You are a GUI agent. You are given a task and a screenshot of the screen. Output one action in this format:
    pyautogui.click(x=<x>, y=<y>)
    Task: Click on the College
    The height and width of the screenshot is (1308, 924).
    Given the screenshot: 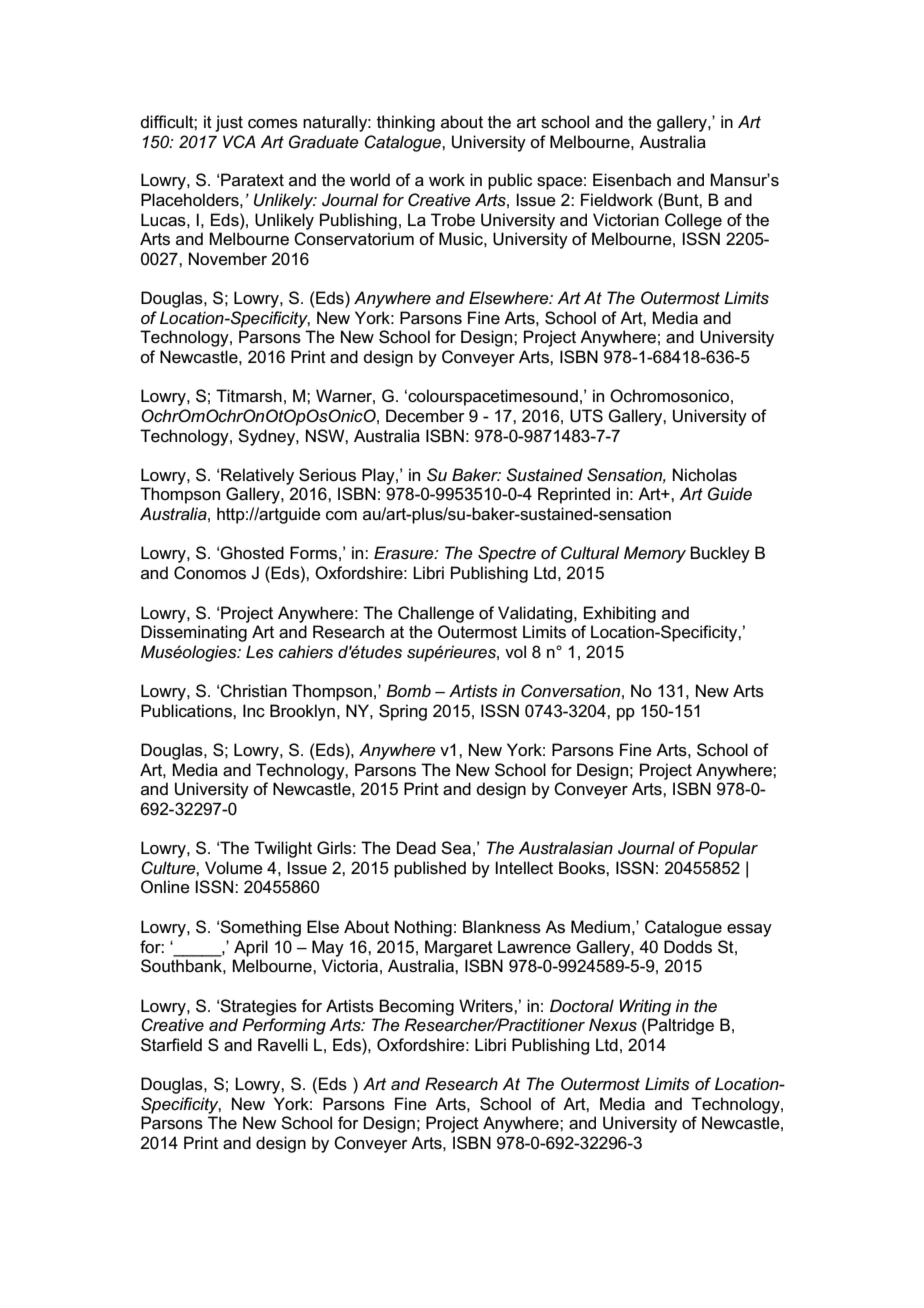 What is the action you would take?
    pyautogui.click(x=693, y=221)
